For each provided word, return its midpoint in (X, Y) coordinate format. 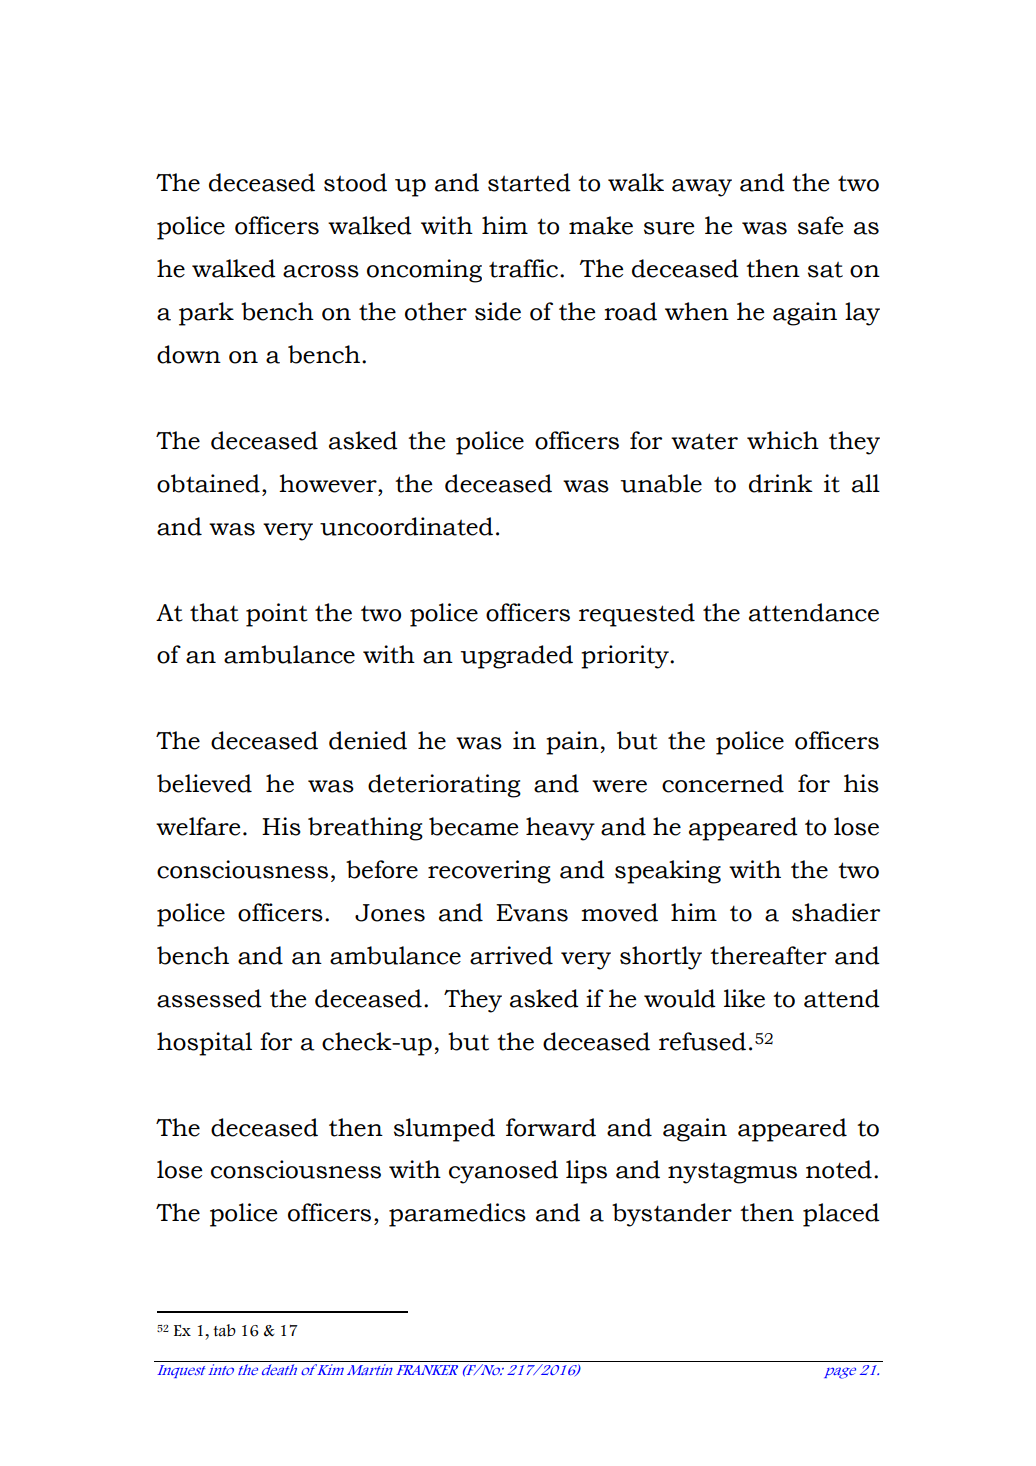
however (329, 483)
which (783, 440)
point (277, 615)
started (529, 182)
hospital (204, 1044)
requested (637, 615)
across (321, 271)
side (498, 311)
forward (551, 1127)
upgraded (517, 657)
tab (224, 1330)
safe (820, 225)
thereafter (768, 955)
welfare (198, 826)
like (744, 998)
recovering (489, 872)
